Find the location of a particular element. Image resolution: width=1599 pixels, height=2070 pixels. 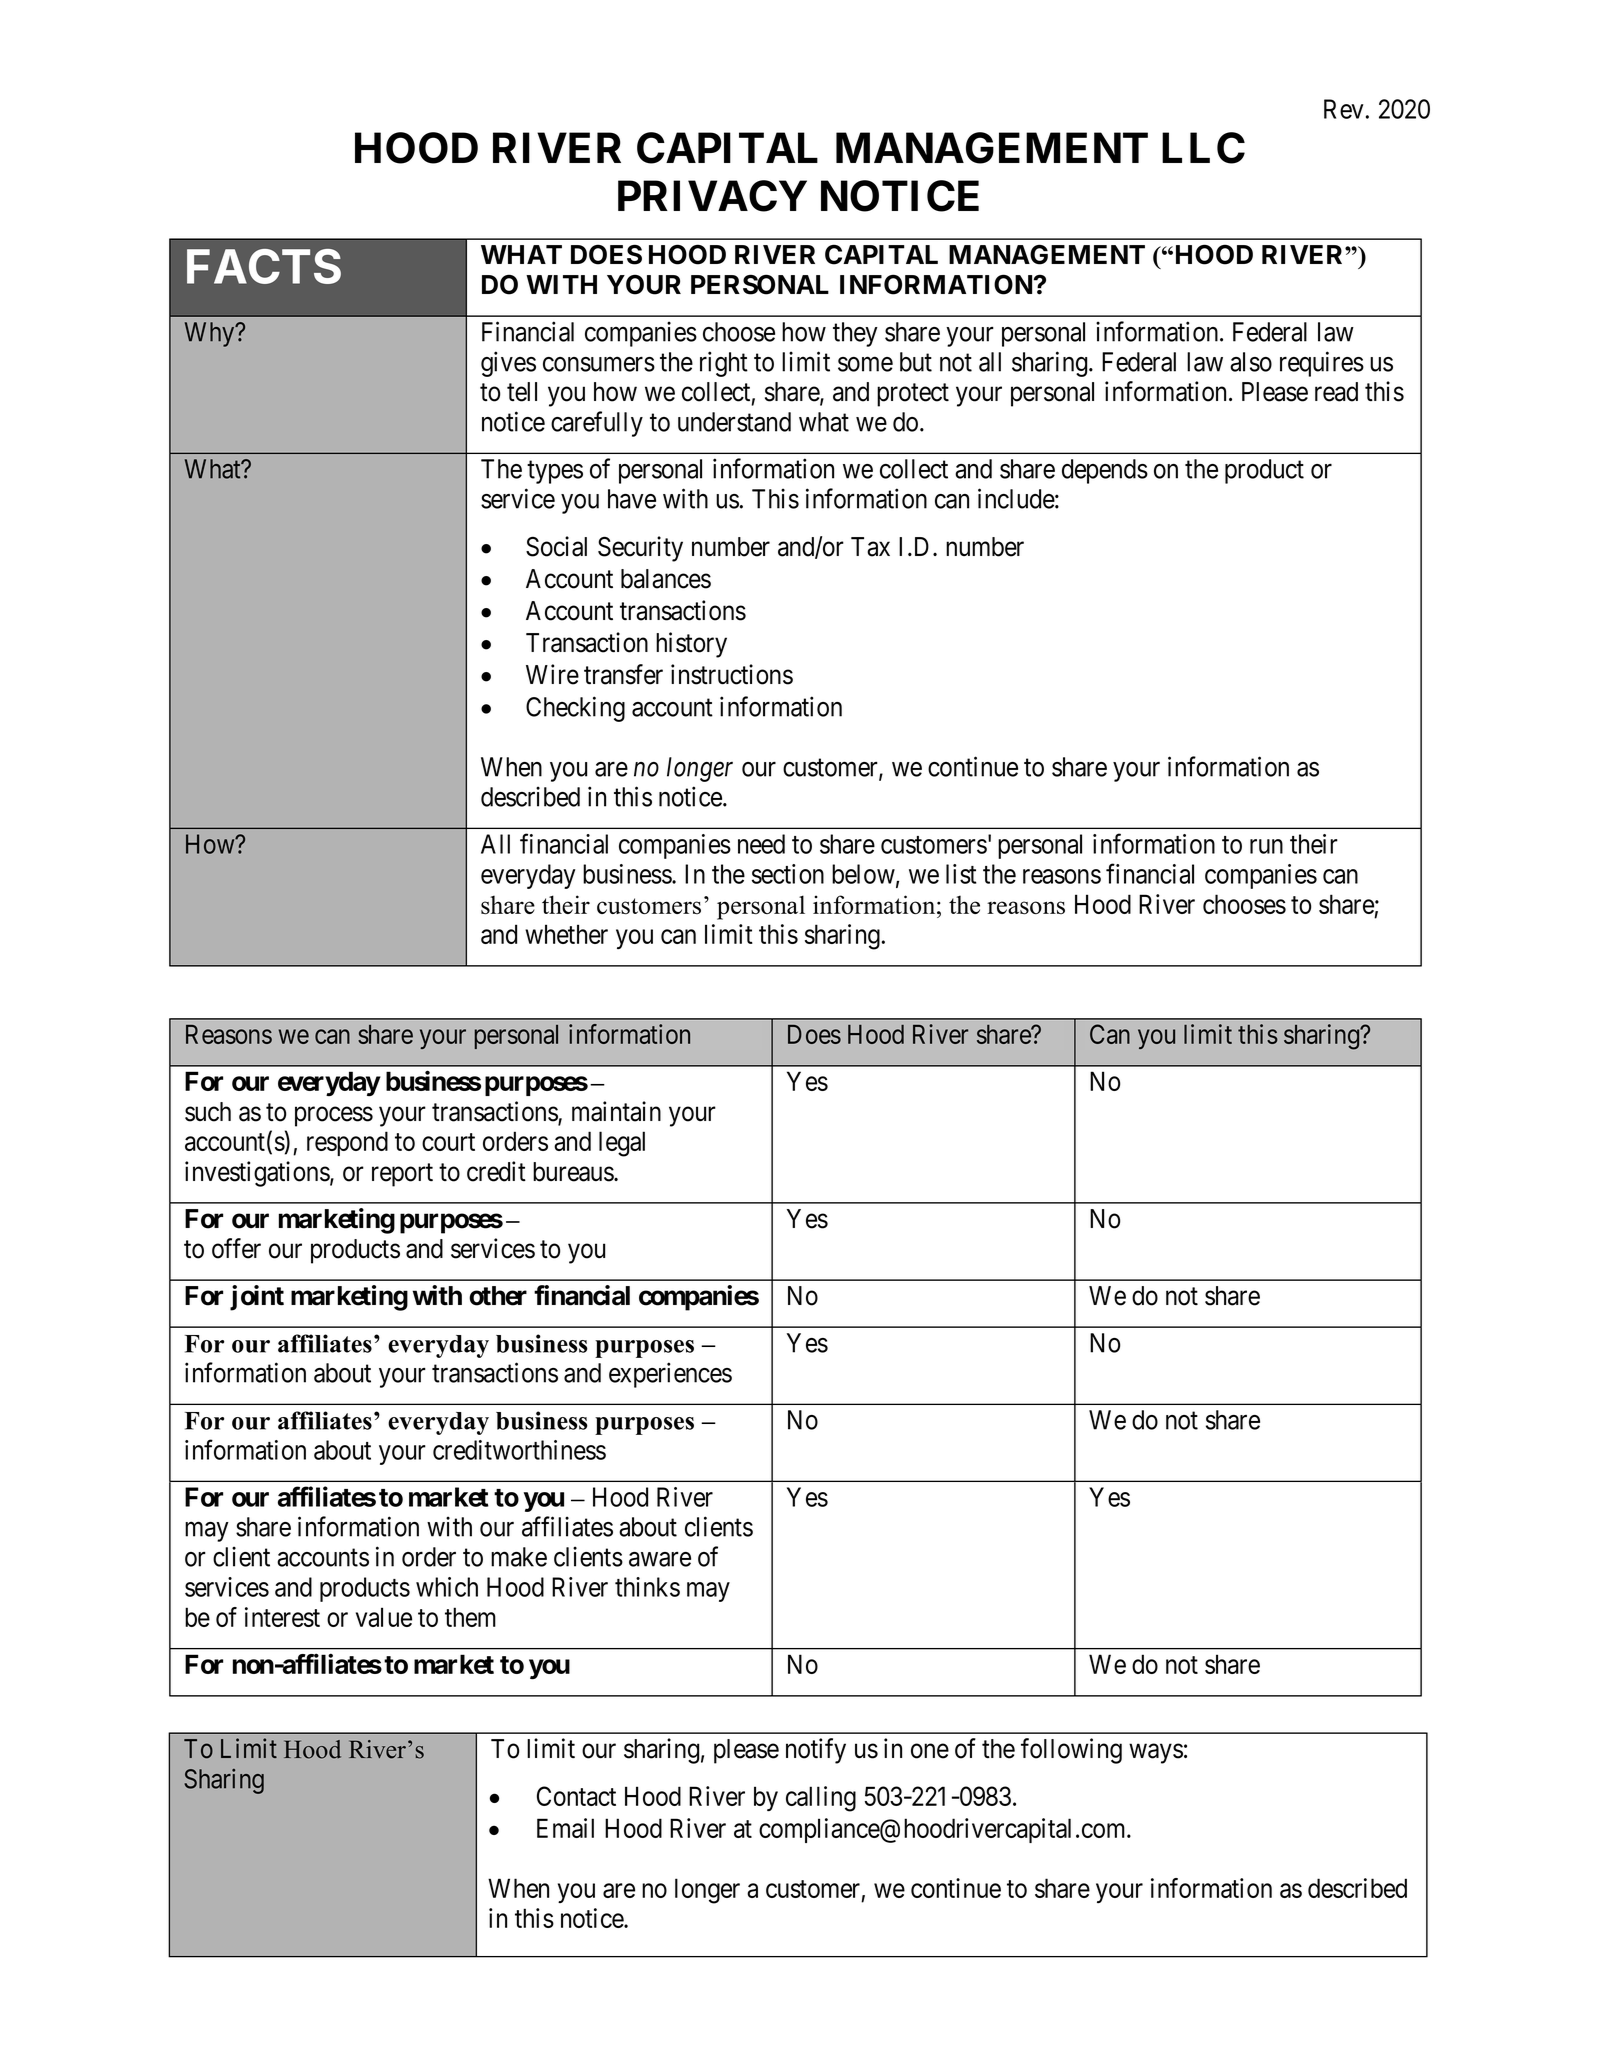

Why is located at coordinates (211, 334).
